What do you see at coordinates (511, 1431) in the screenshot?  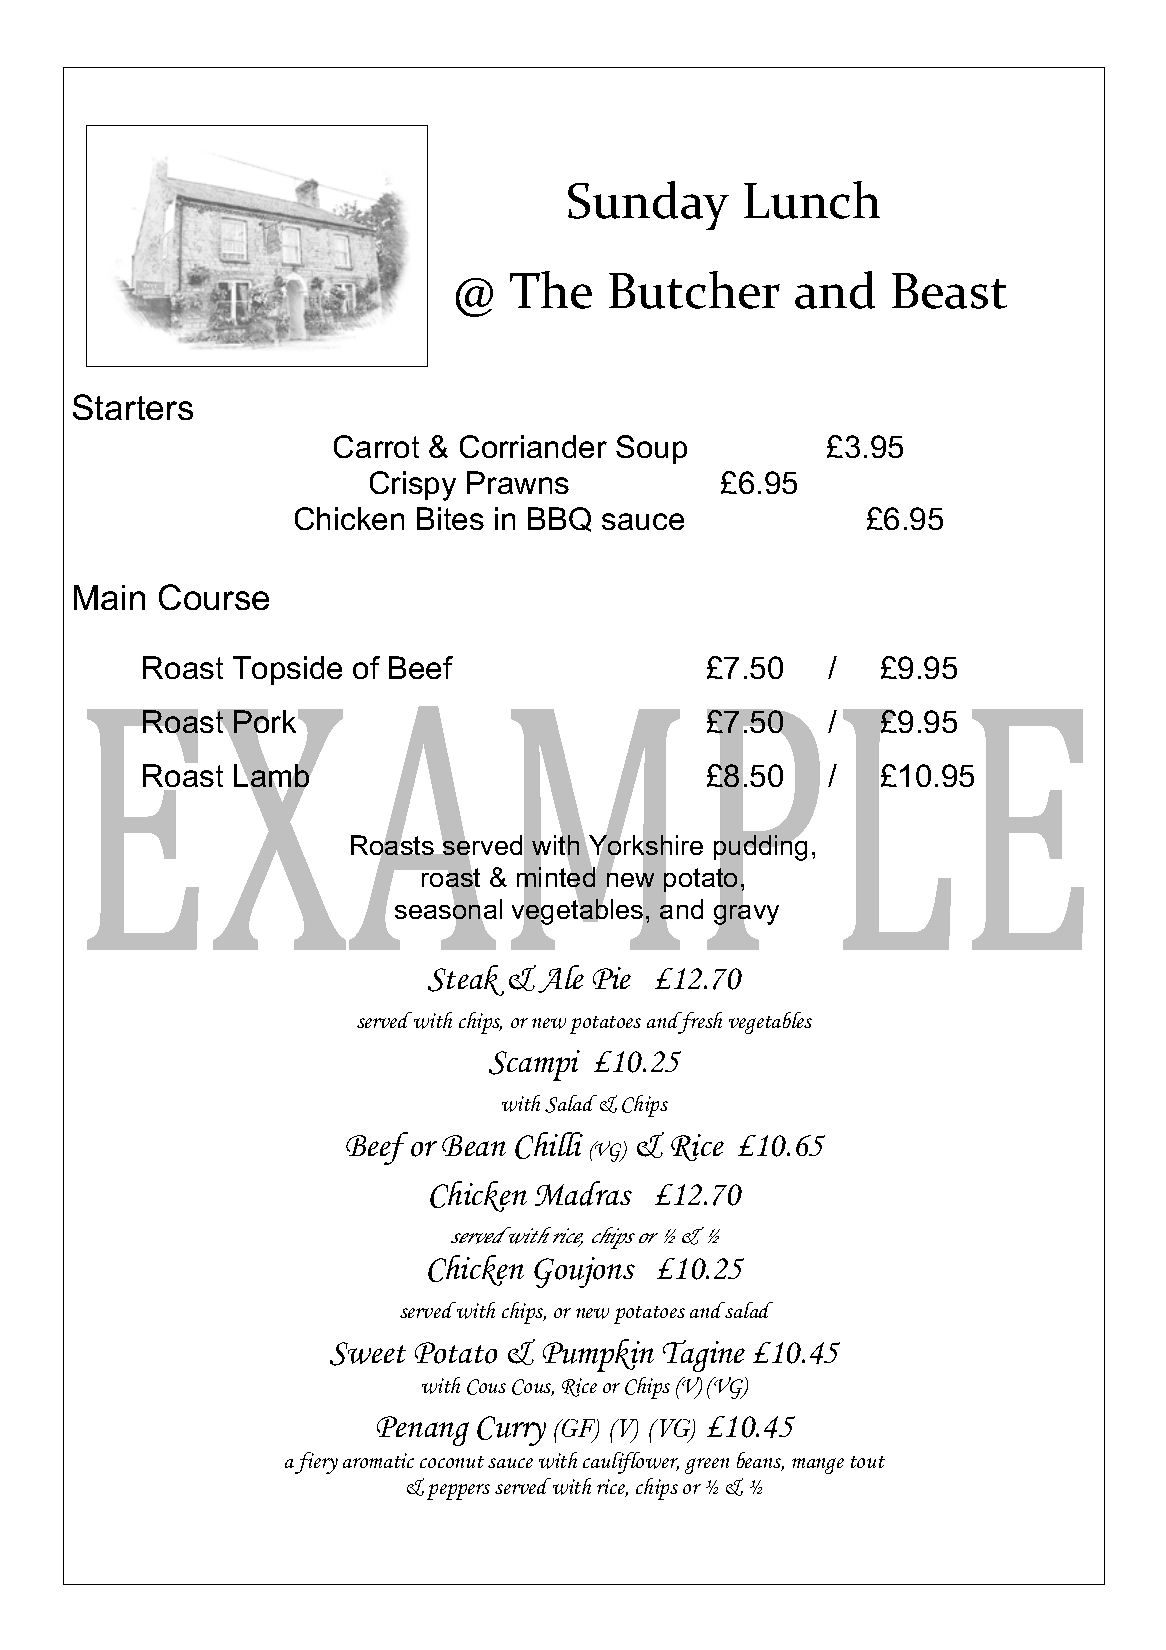 I see `Curry` at bounding box center [511, 1431].
